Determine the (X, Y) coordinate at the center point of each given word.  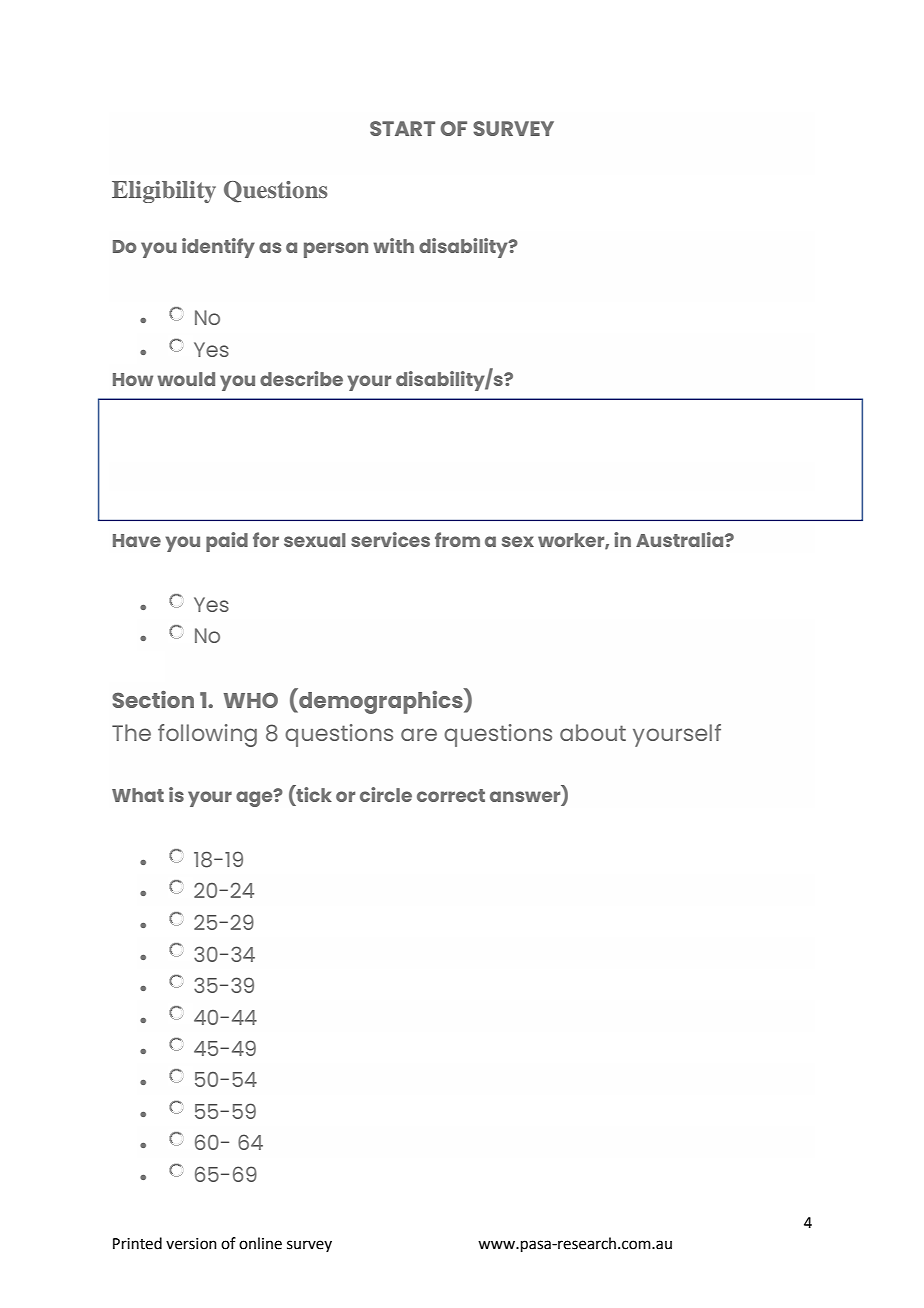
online (260, 1243)
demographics (381, 701)
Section (153, 699)
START (402, 128)
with (393, 245)
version (191, 1244)
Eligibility (164, 192)
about (593, 732)
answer (526, 797)
